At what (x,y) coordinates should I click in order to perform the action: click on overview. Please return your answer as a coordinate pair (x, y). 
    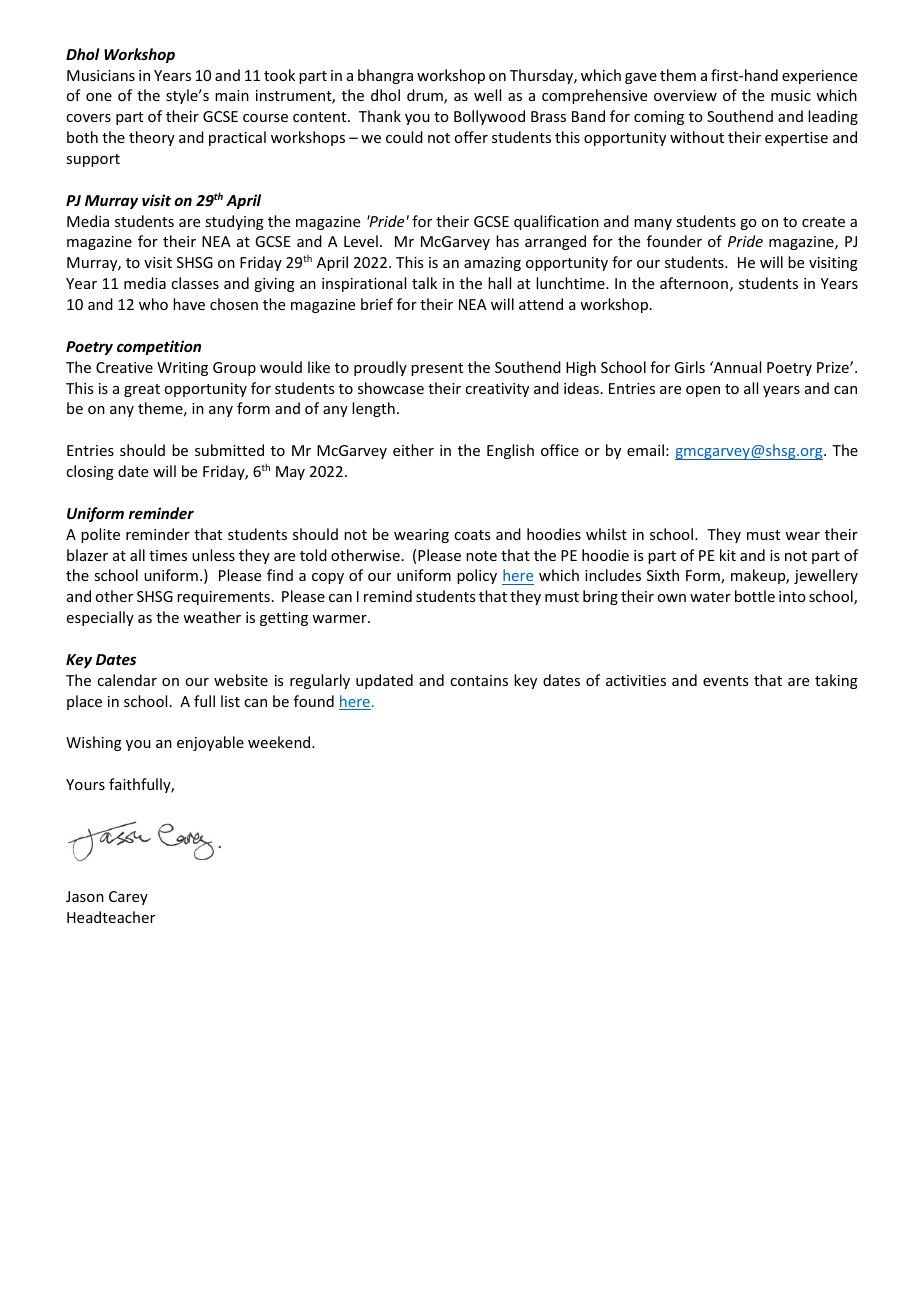
    Looking at the image, I should click on (685, 95).
